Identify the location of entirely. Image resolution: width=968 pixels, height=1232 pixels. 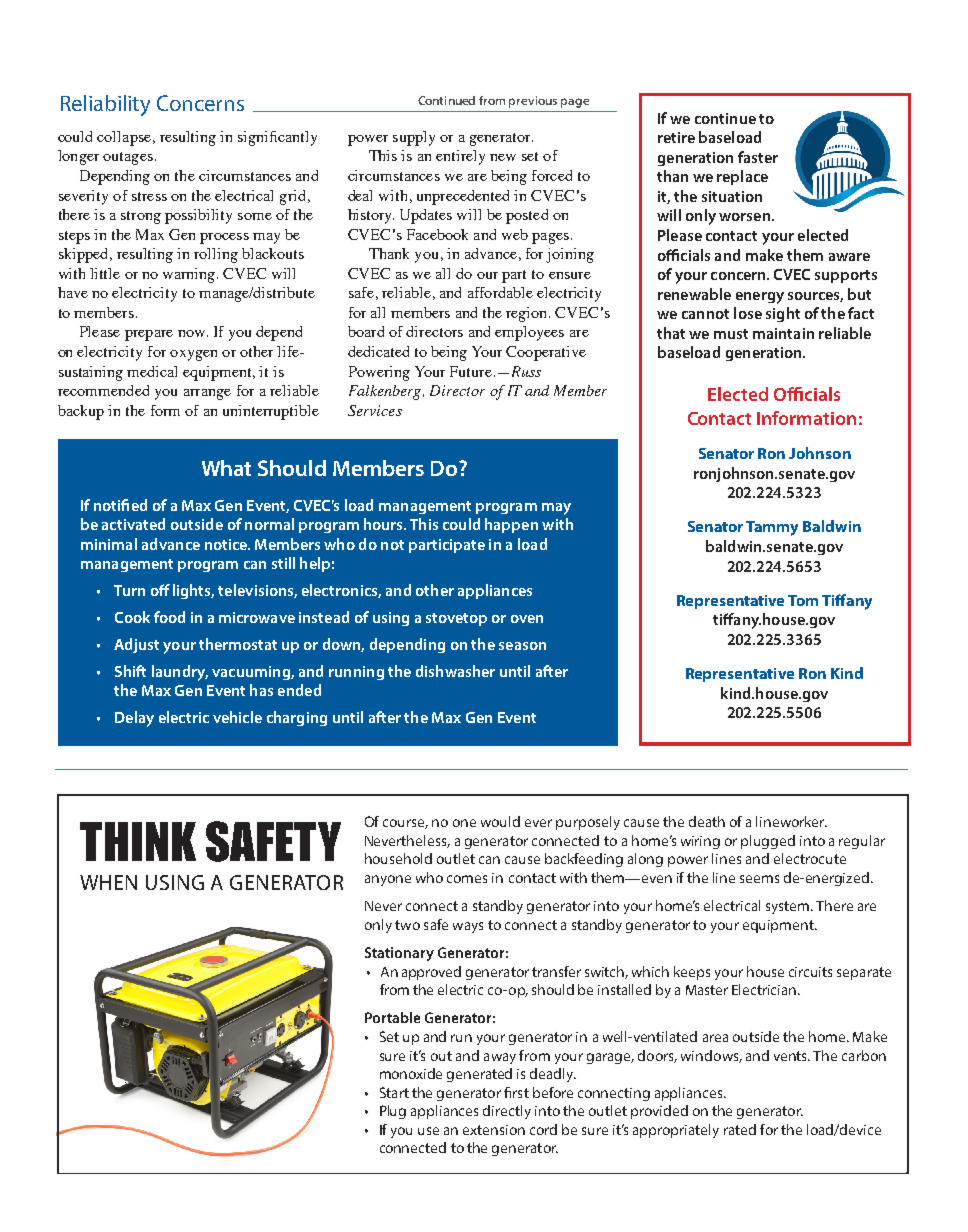
(460, 157).
